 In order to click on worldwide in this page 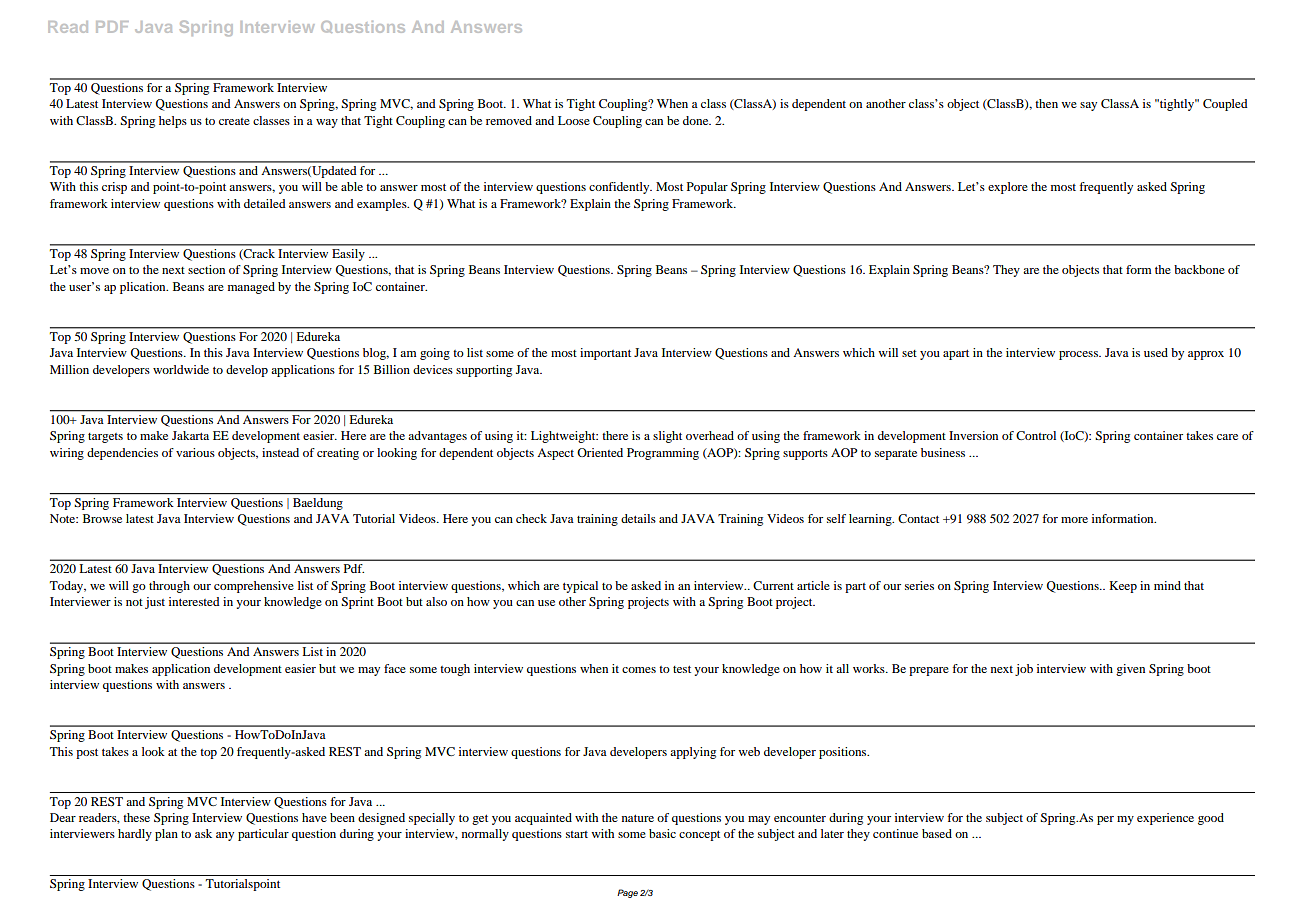, I will do `click(181, 369)`.
